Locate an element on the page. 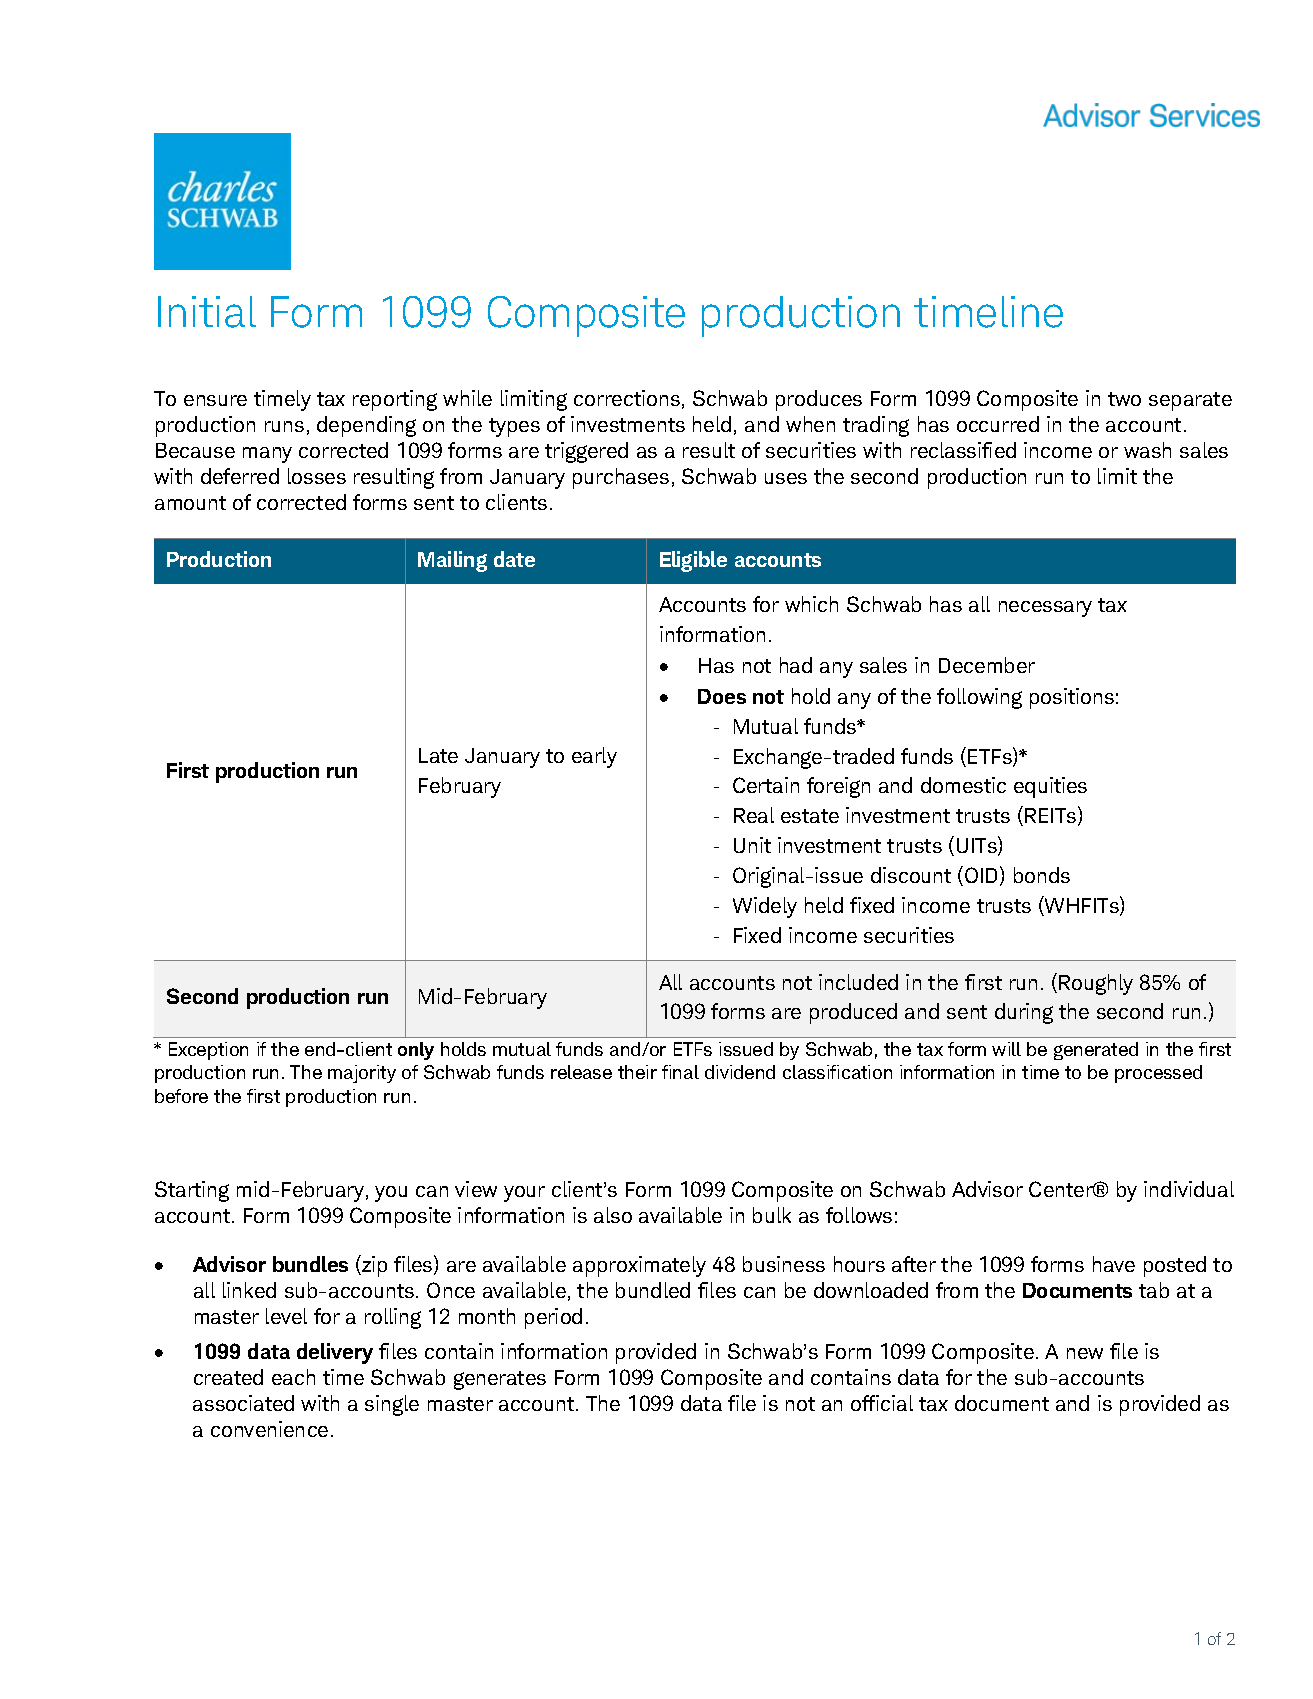  Initial is located at coordinates (207, 312).
